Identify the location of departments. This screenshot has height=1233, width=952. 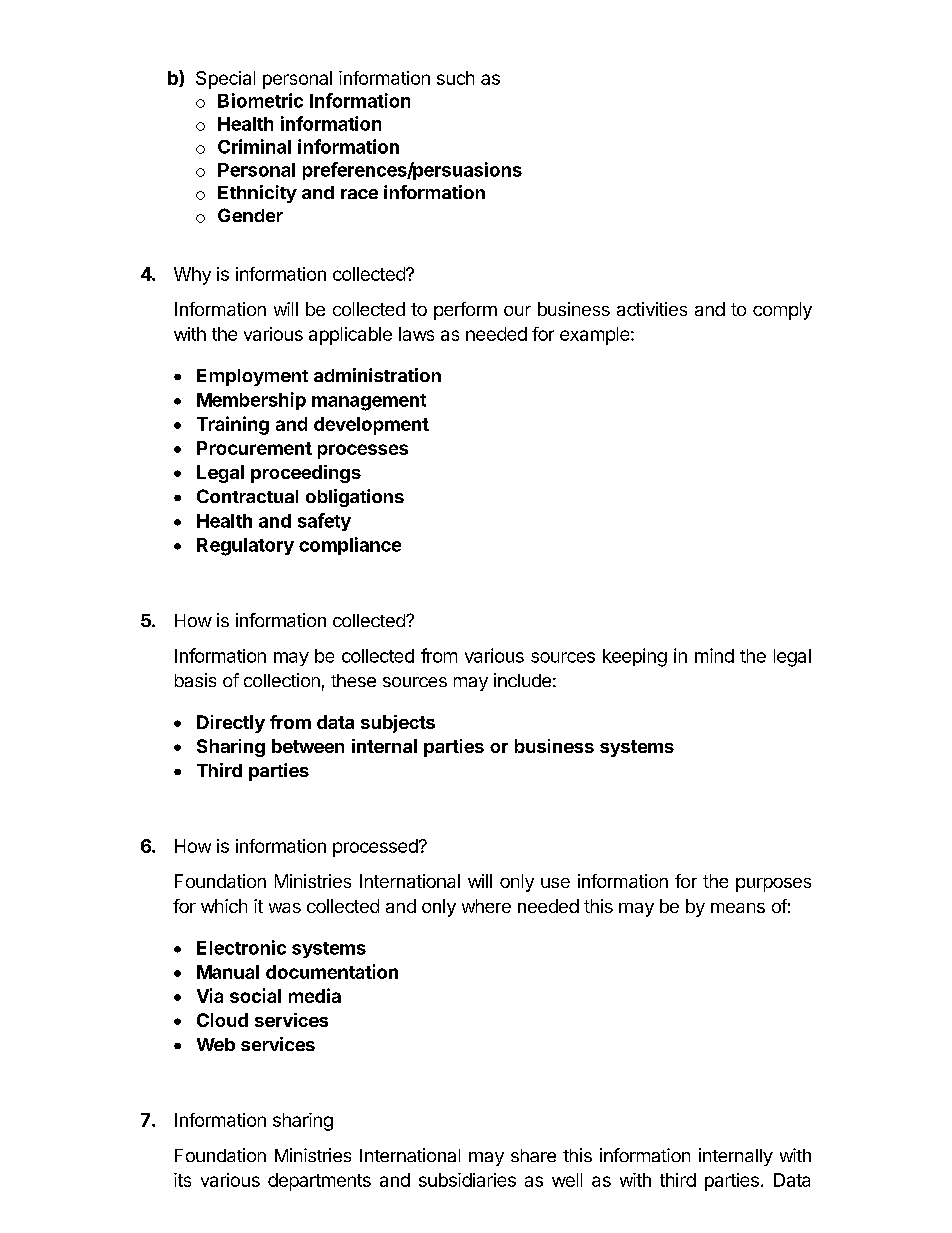
(319, 1182).
